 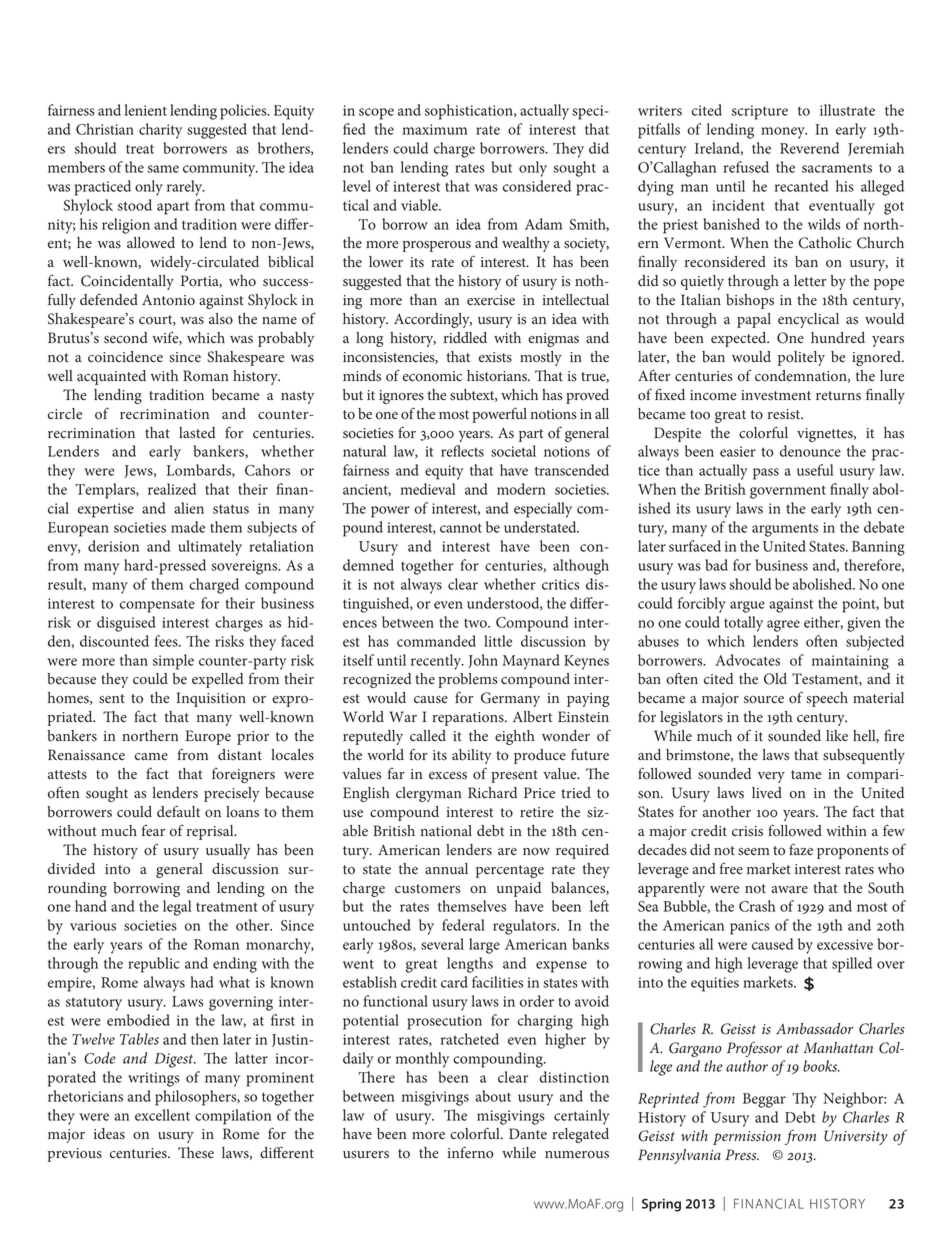 What do you see at coordinates (160, 131) in the screenshot?
I see `charity` at bounding box center [160, 131].
